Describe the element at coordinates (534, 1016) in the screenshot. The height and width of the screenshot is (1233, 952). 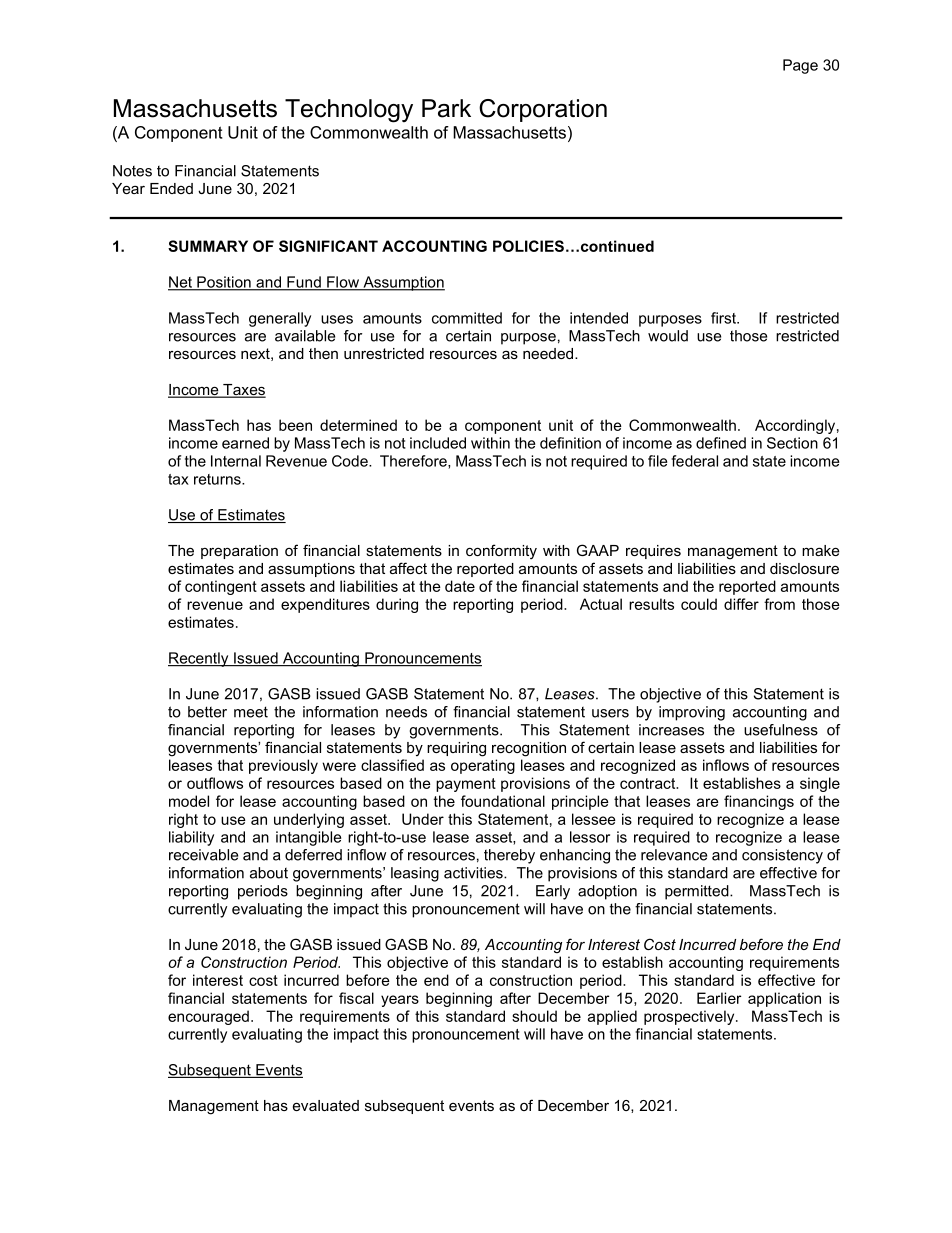
I see `should` at that location.
